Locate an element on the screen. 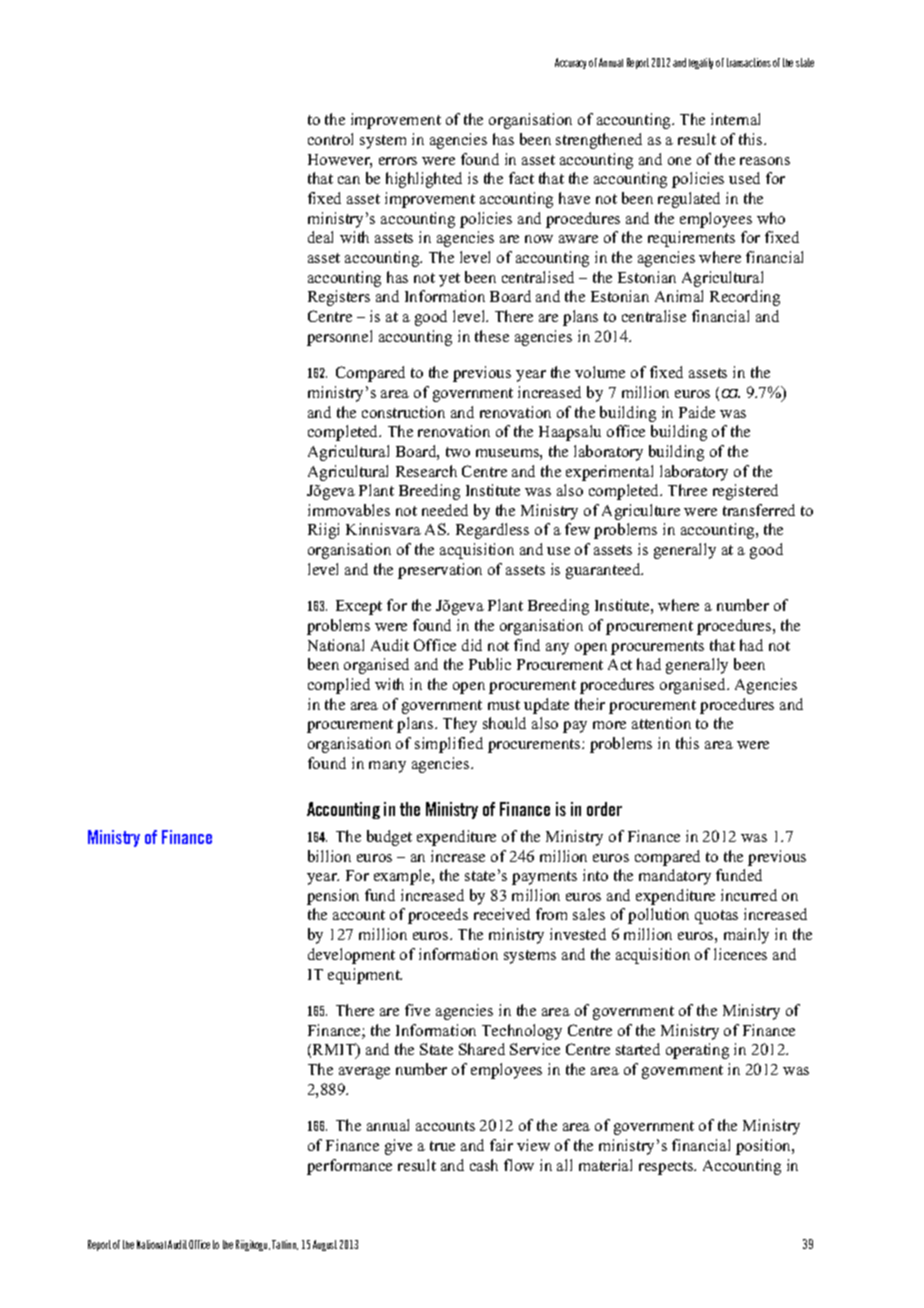 This screenshot has height=1308, width=924. billion is located at coordinates (329, 856).
